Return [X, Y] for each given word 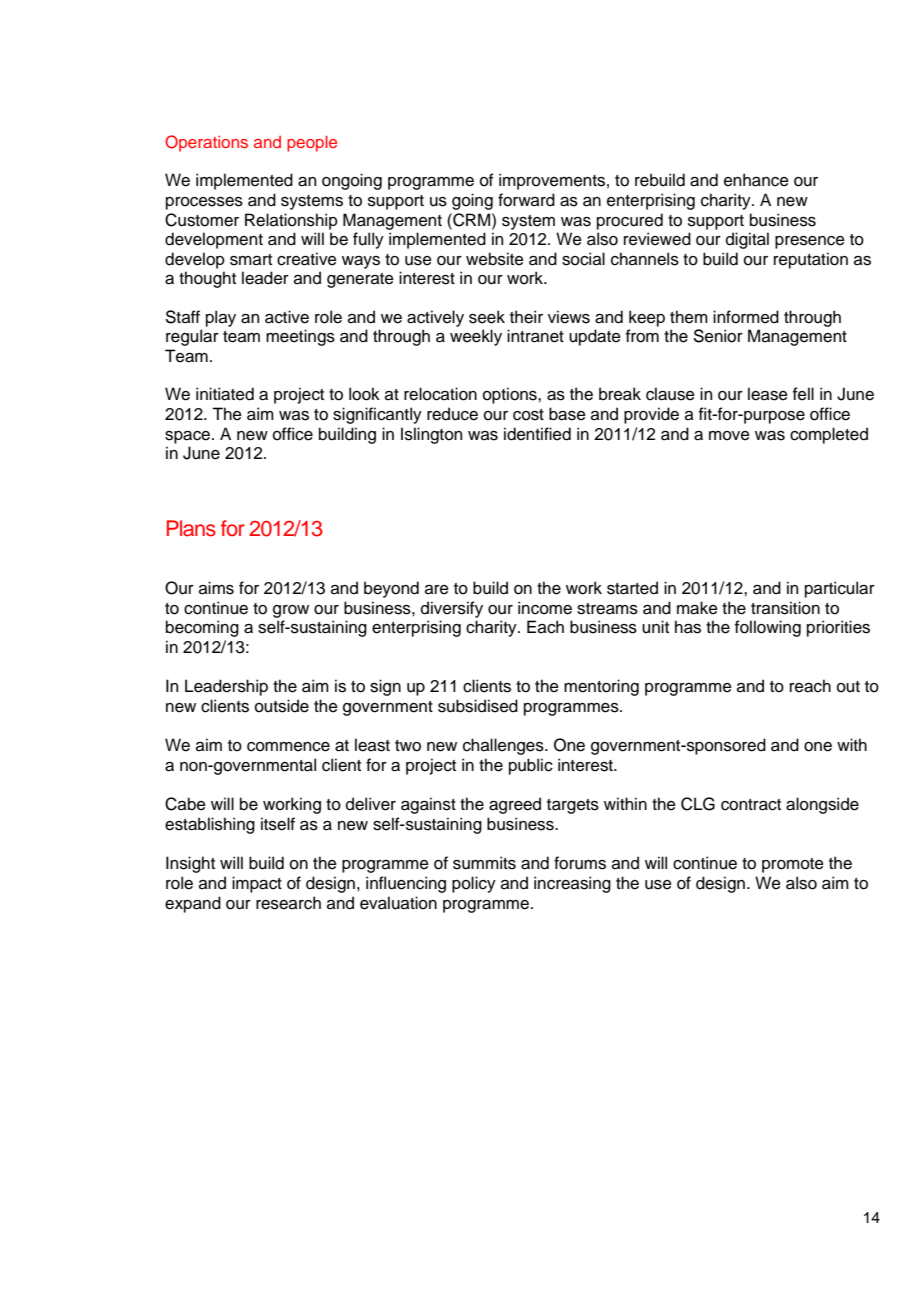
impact [257, 884]
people [312, 144]
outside [282, 706]
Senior [718, 336]
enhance [756, 180]
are [437, 590]
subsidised [478, 706]
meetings [300, 337]
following [768, 628]
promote [793, 865]
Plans [191, 528]
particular [840, 589]
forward [526, 200]
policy [474, 884]
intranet [535, 336]
